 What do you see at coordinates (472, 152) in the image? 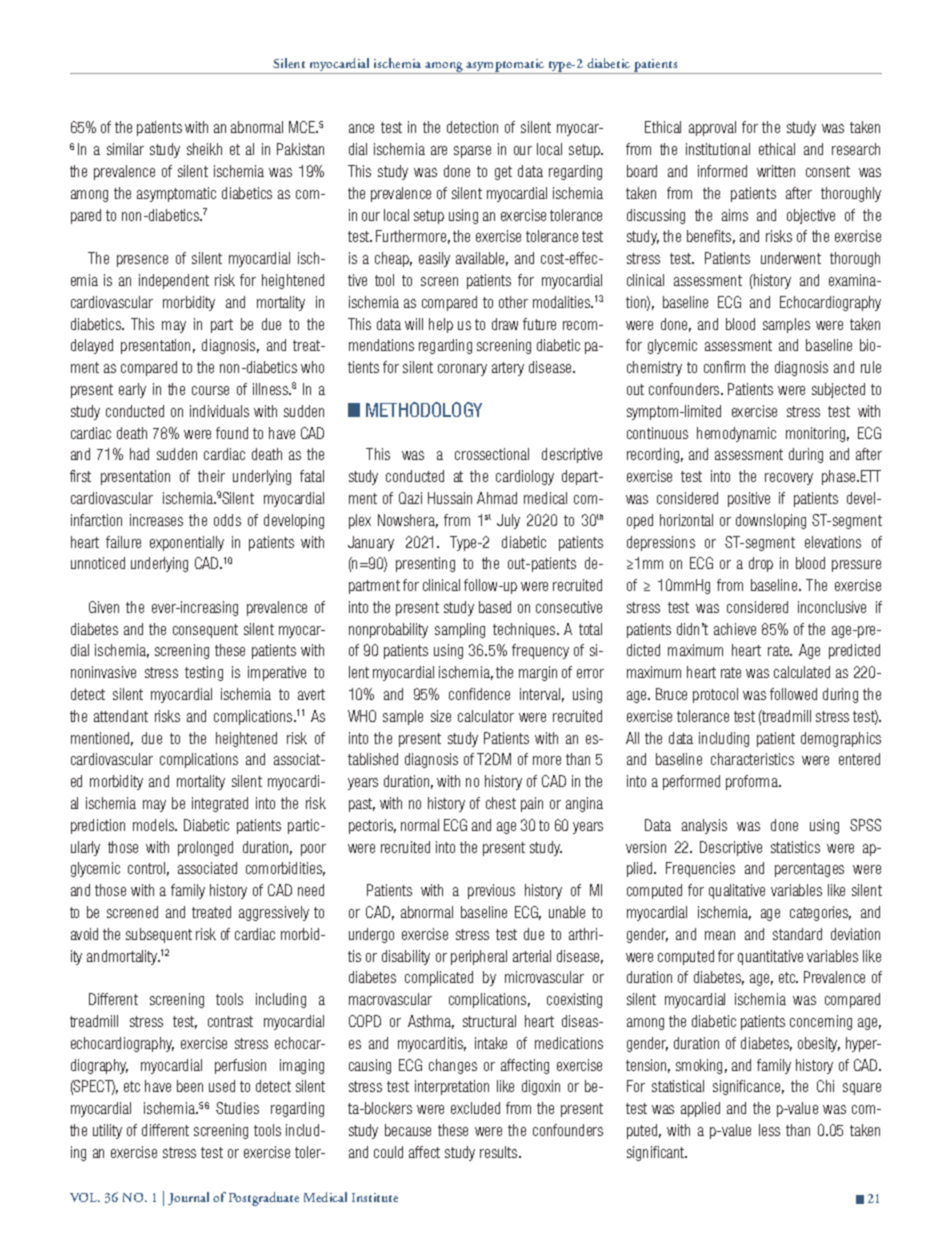
I see `sparse` at bounding box center [472, 152].
